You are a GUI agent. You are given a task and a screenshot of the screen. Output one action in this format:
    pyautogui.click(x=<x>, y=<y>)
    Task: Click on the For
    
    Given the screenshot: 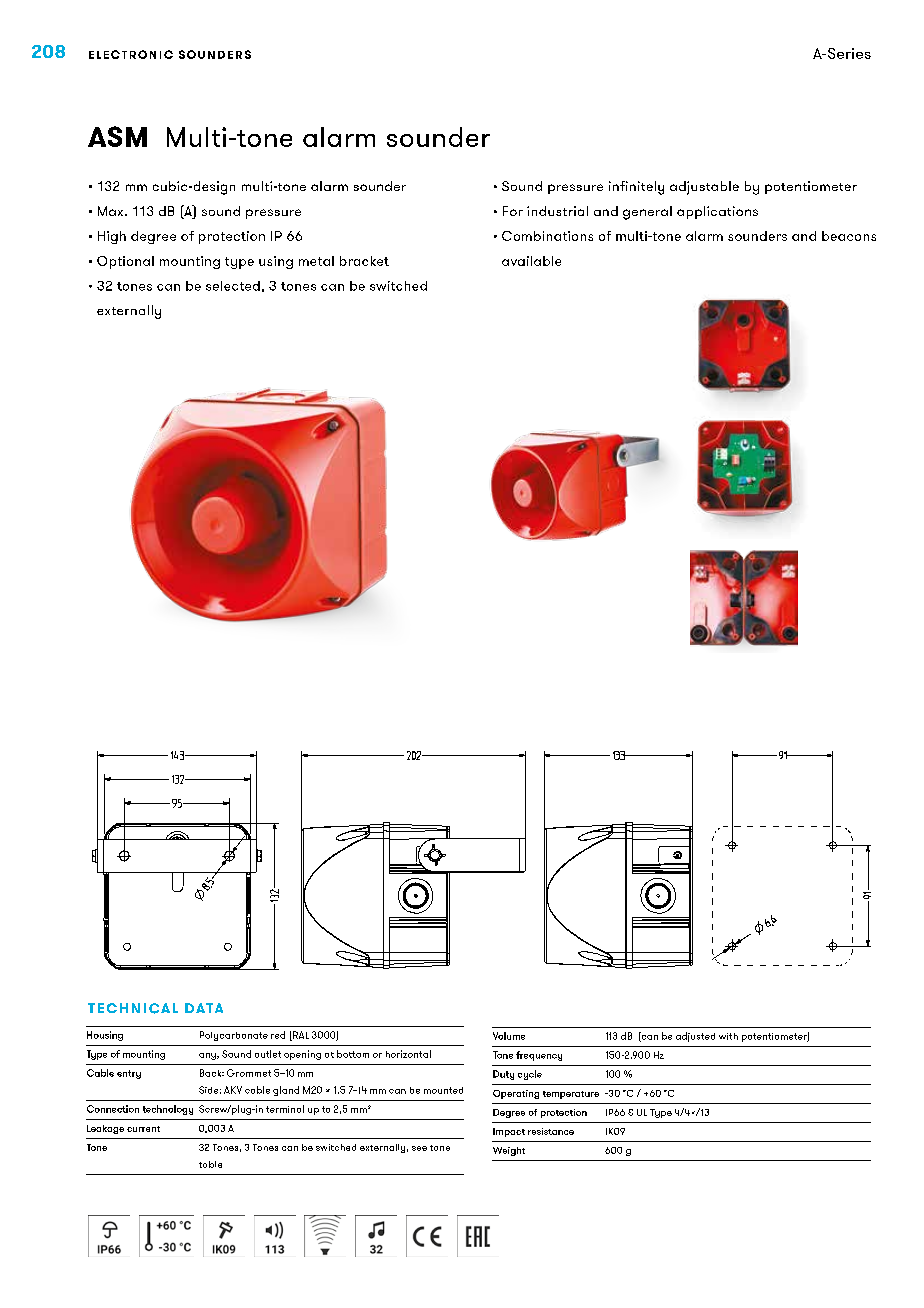 What is the action you would take?
    pyautogui.click(x=513, y=211)
